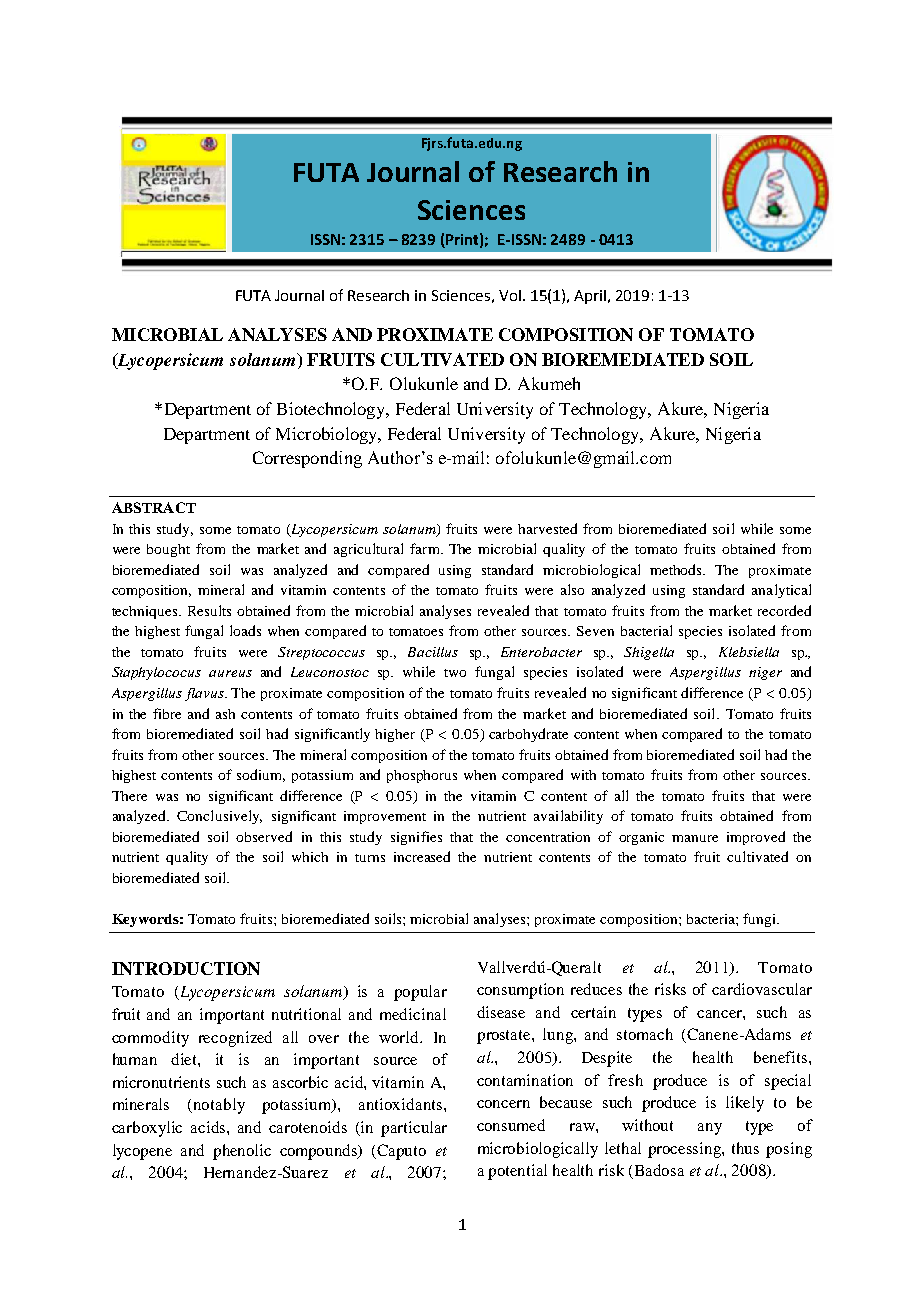  I want to click on Results, so click(209, 610).
